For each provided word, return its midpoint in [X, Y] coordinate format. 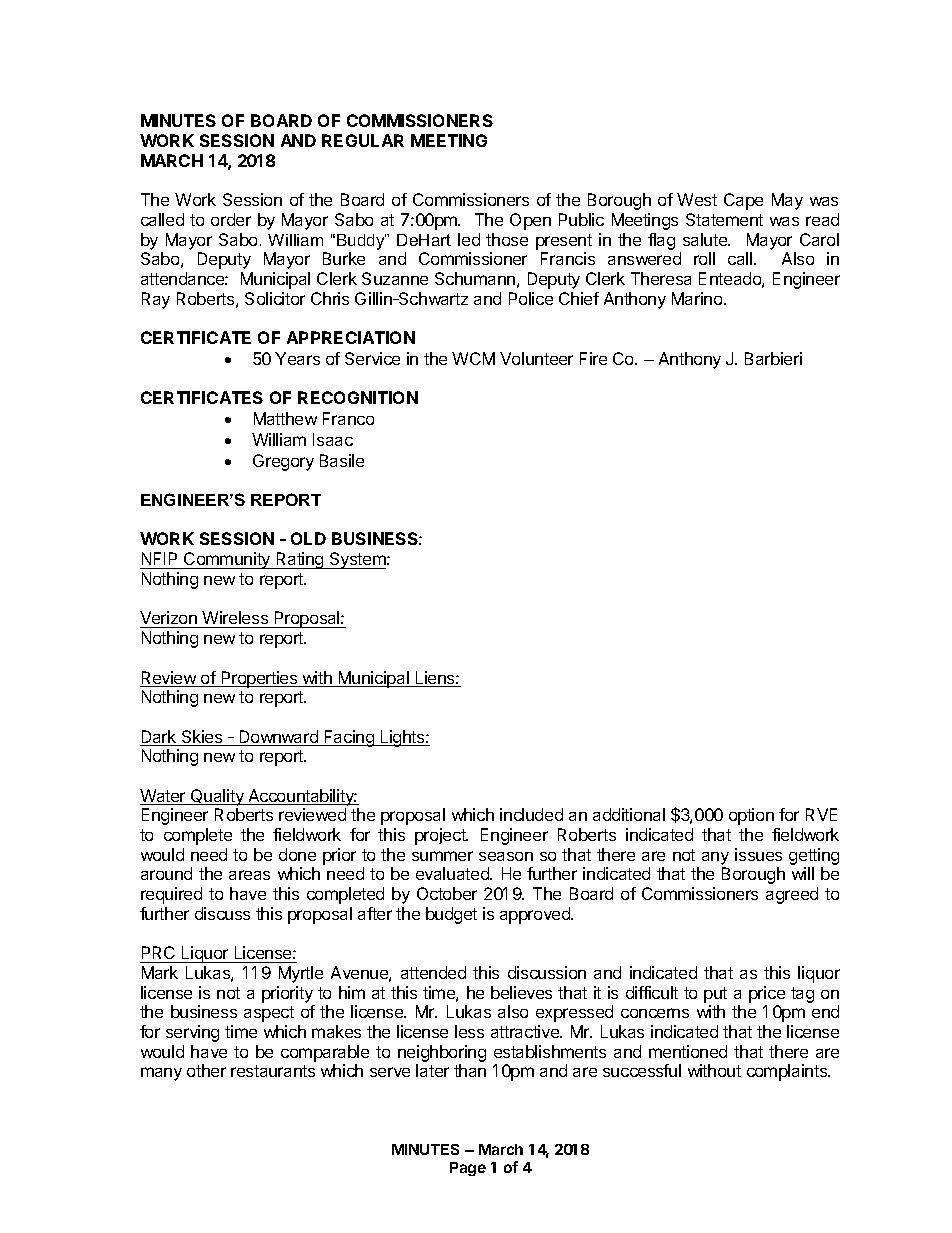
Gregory [283, 462]
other [206, 1070]
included [531, 814]
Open [530, 221]
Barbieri [773, 358]
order [231, 219]
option [751, 816]
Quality [217, 797]
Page [468, 1169]
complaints [788, 1072]
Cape [743, 201]
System [358, 560]
